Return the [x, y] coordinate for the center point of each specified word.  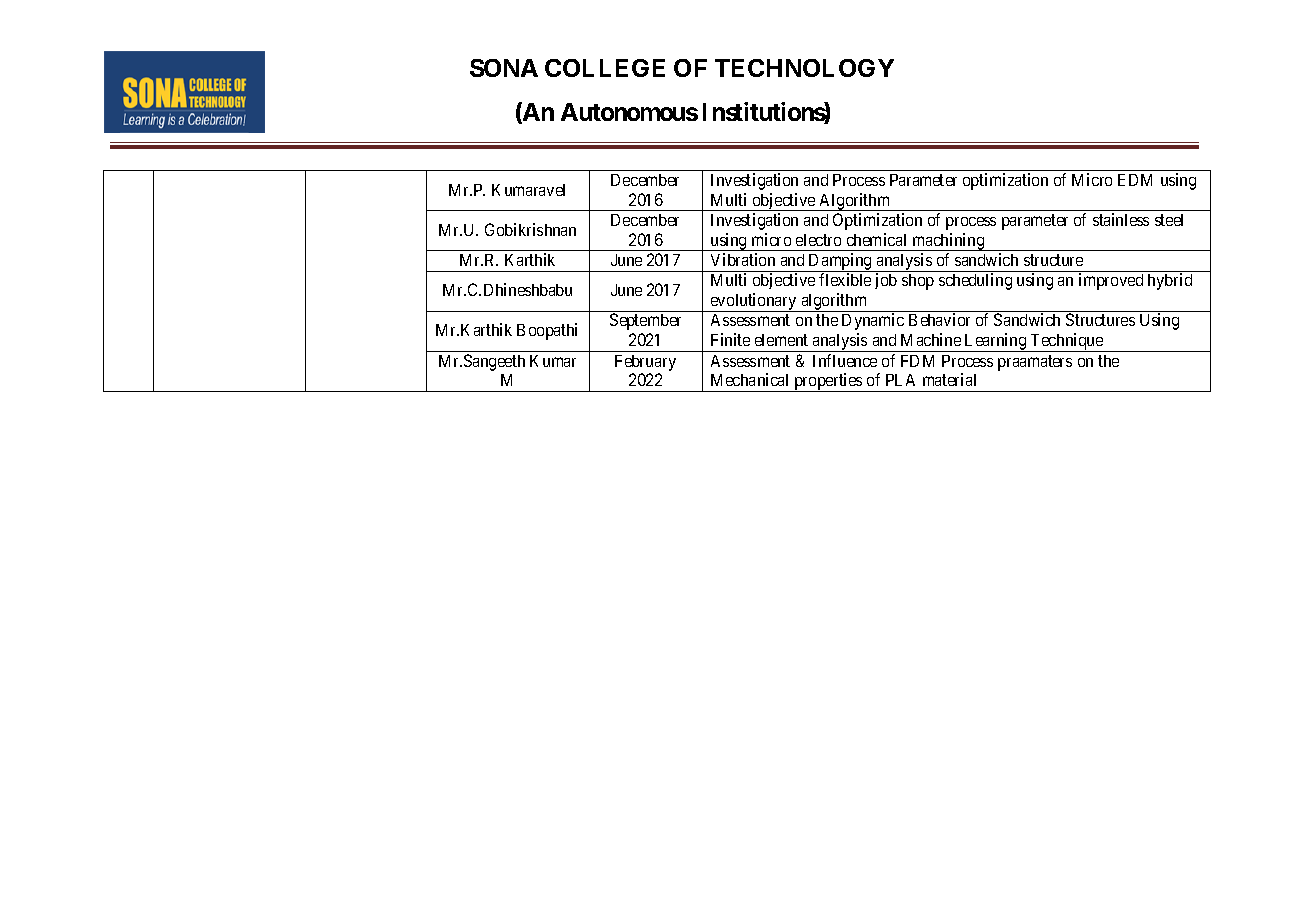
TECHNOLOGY [804, 68]
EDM [1135, 180]
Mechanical [749, 379]
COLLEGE [605, 68]
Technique [1067, 342]
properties [828, 382]
